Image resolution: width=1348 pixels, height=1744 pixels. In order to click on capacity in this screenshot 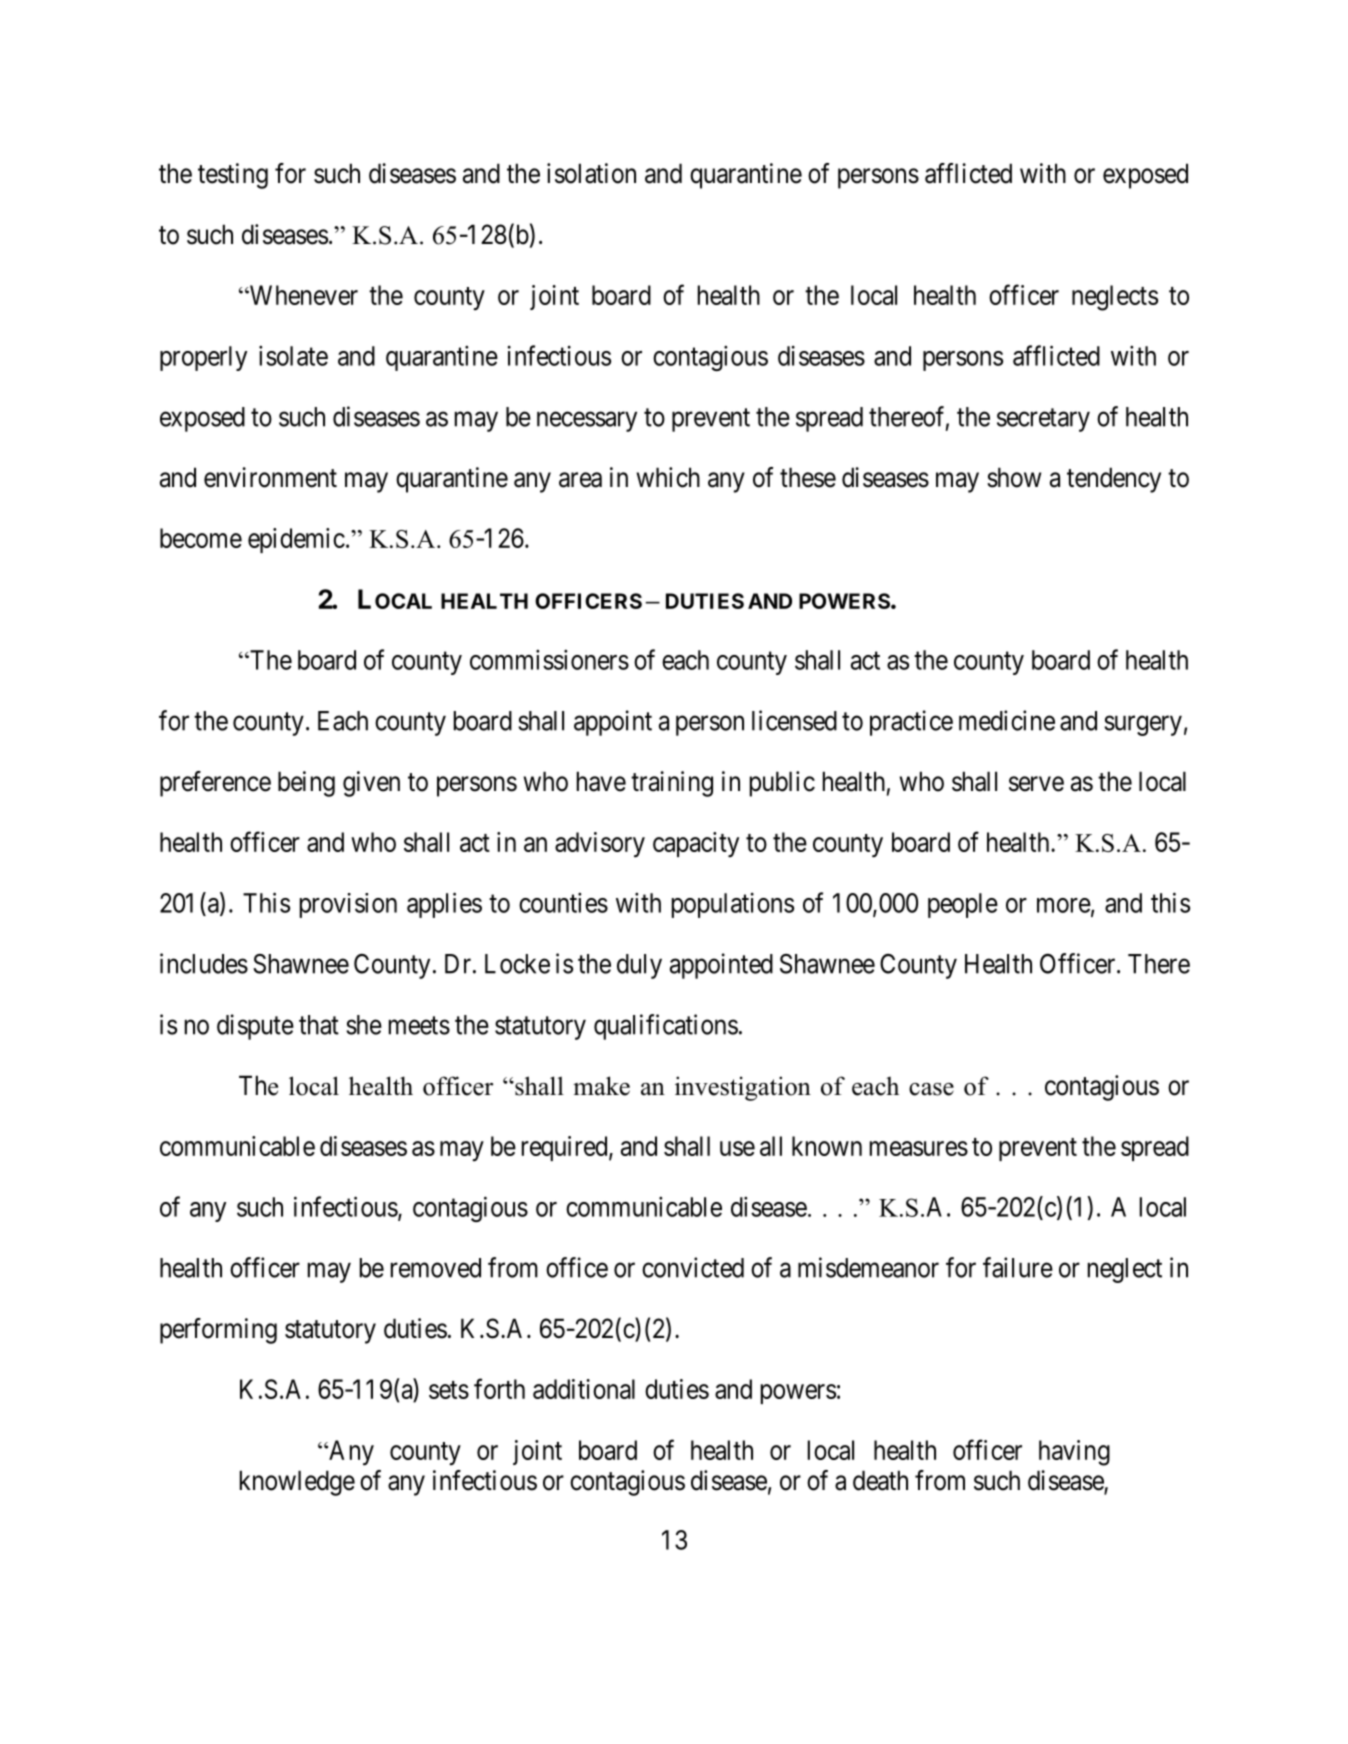, I will do `click(696, 845)`.
